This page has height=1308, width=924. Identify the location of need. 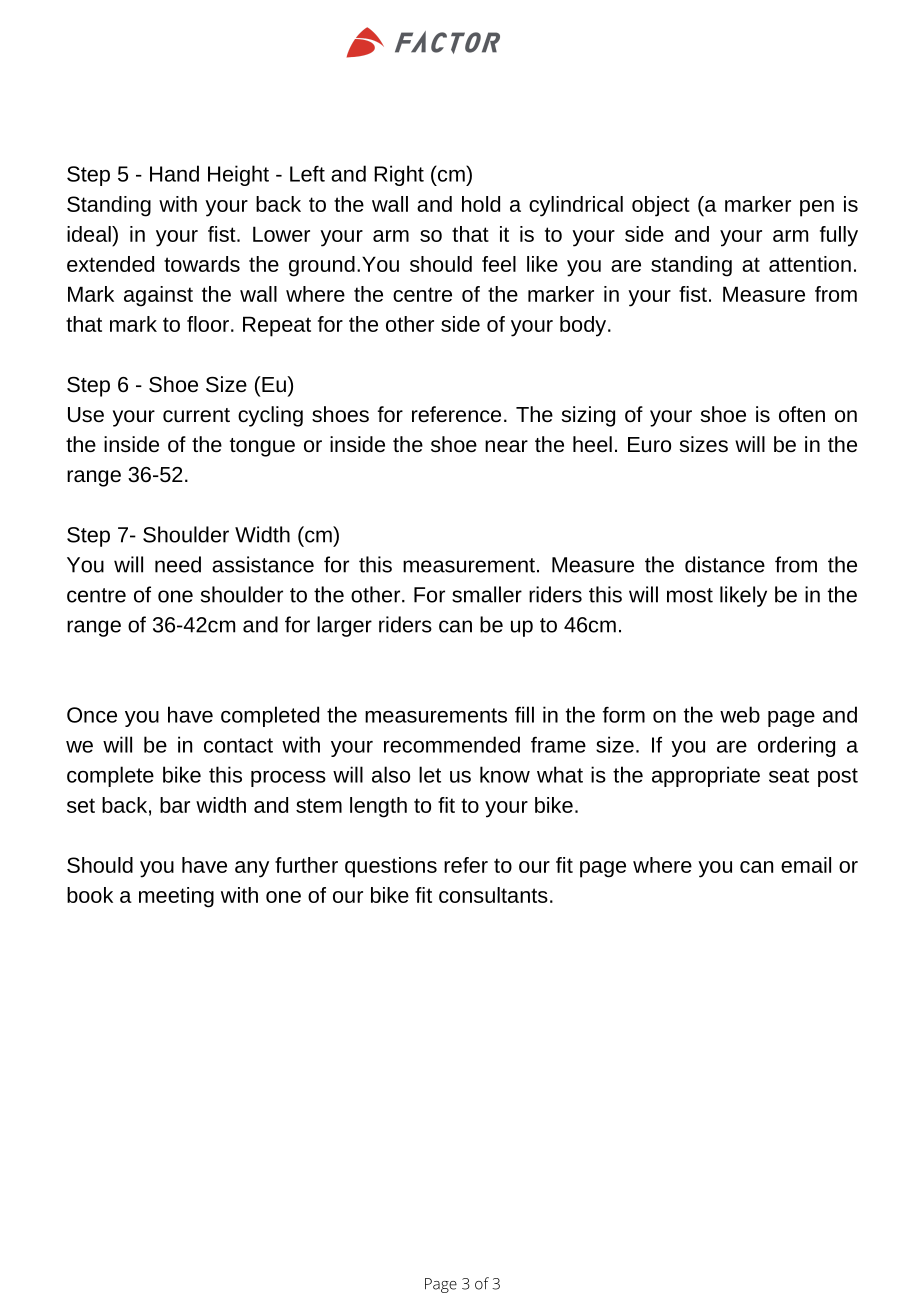
(178, 564).
